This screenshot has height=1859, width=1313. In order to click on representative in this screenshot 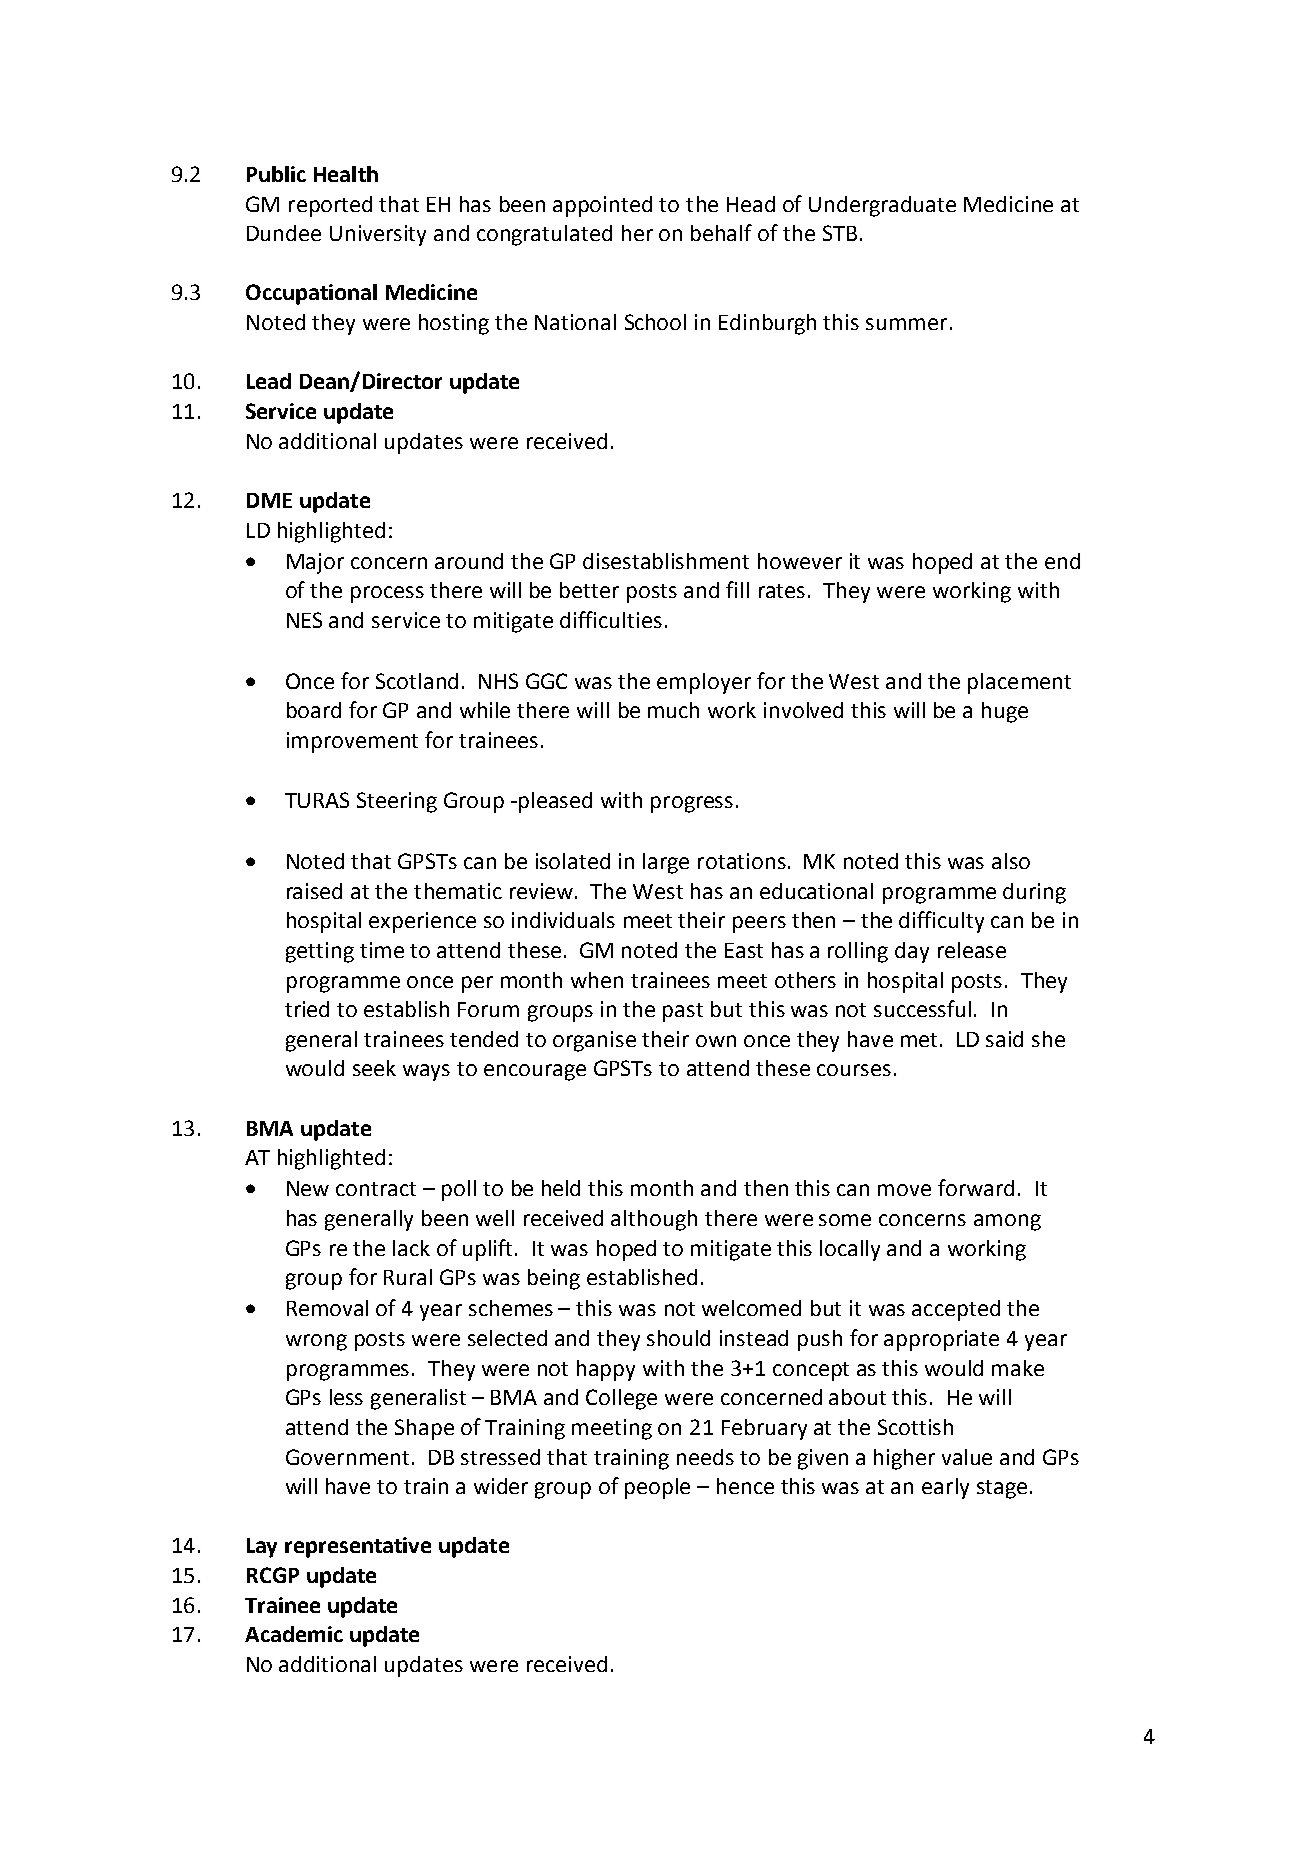, I will do `click(358, 1547)`.
